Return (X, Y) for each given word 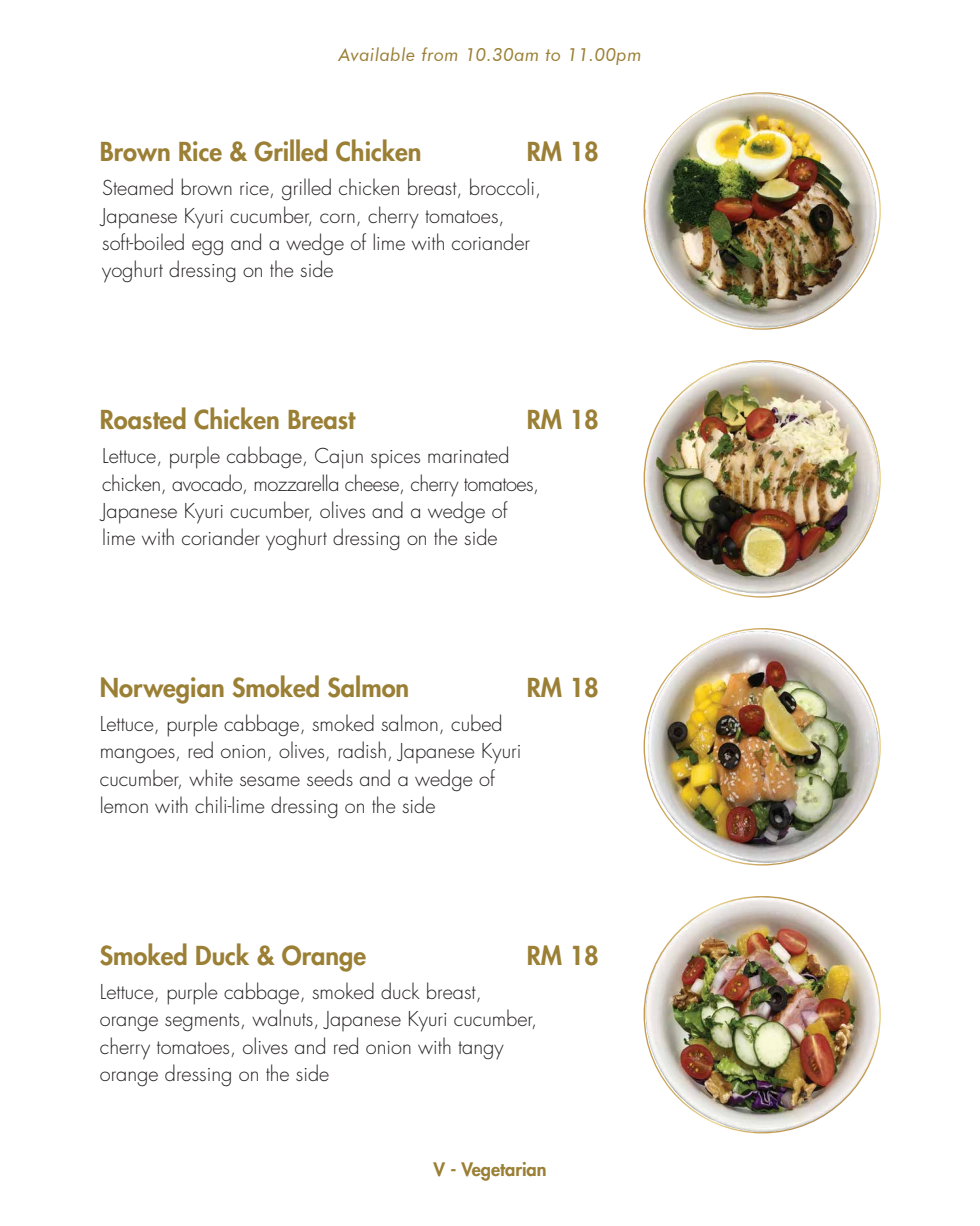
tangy (481, 1050)
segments (203, 1022)
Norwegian (162, 690)
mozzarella (296, 482)
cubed (476, 722)
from (439, 54)
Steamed (138, 186)
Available (376, 54)
